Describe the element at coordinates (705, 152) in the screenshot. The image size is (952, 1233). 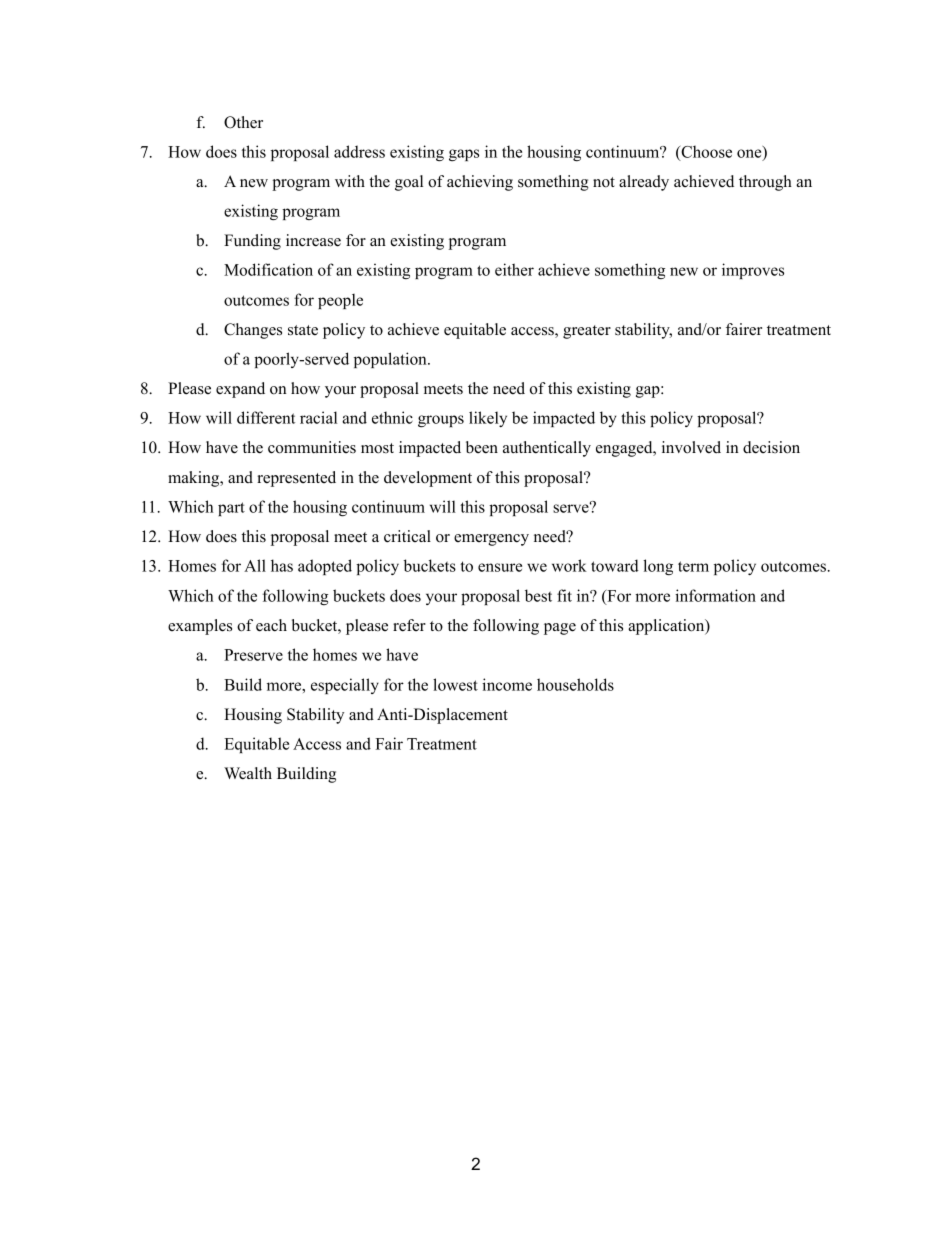
I see `Choose` at that location.
